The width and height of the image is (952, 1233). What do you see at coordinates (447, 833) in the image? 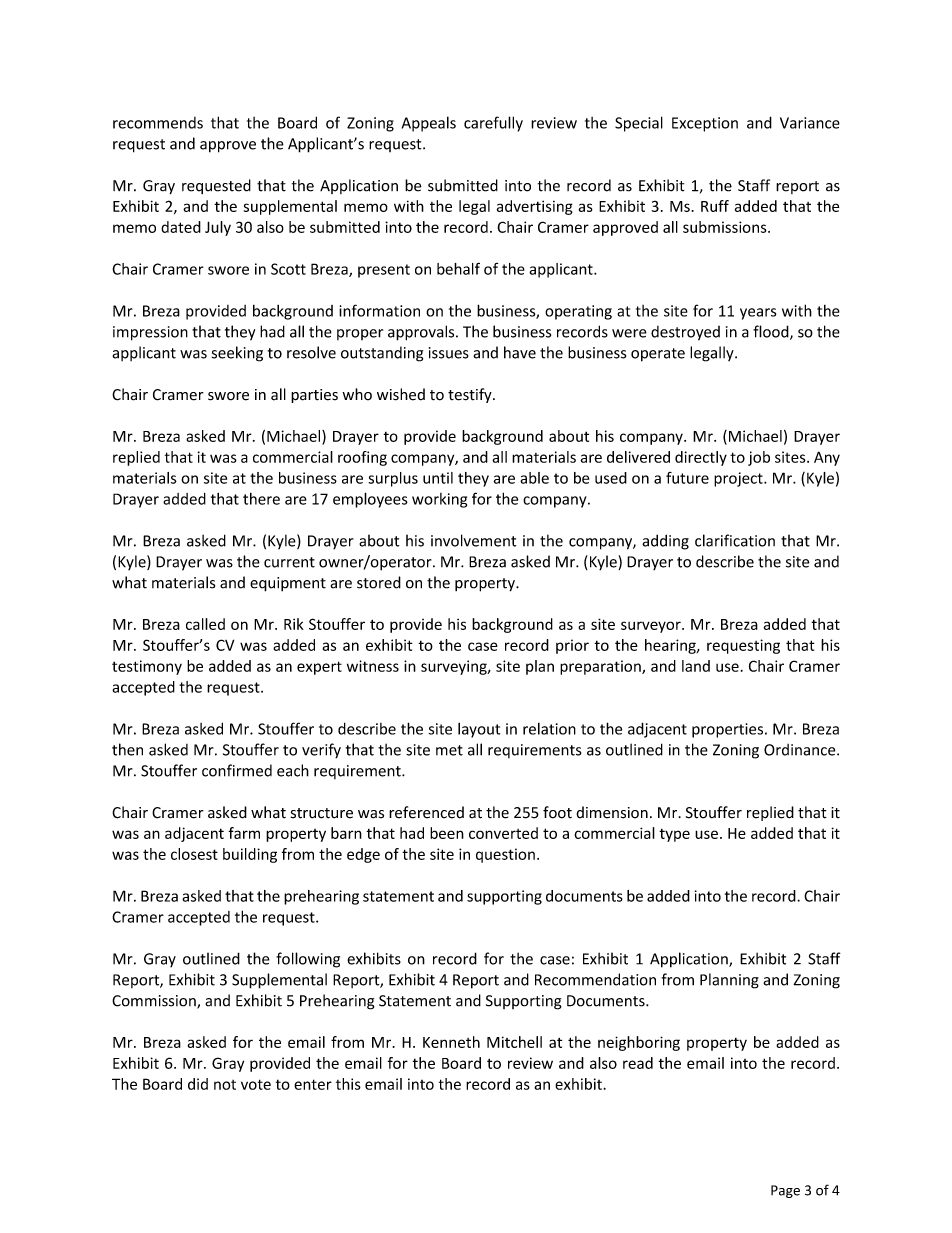
I see `been` at bounding box center [447, 833].
